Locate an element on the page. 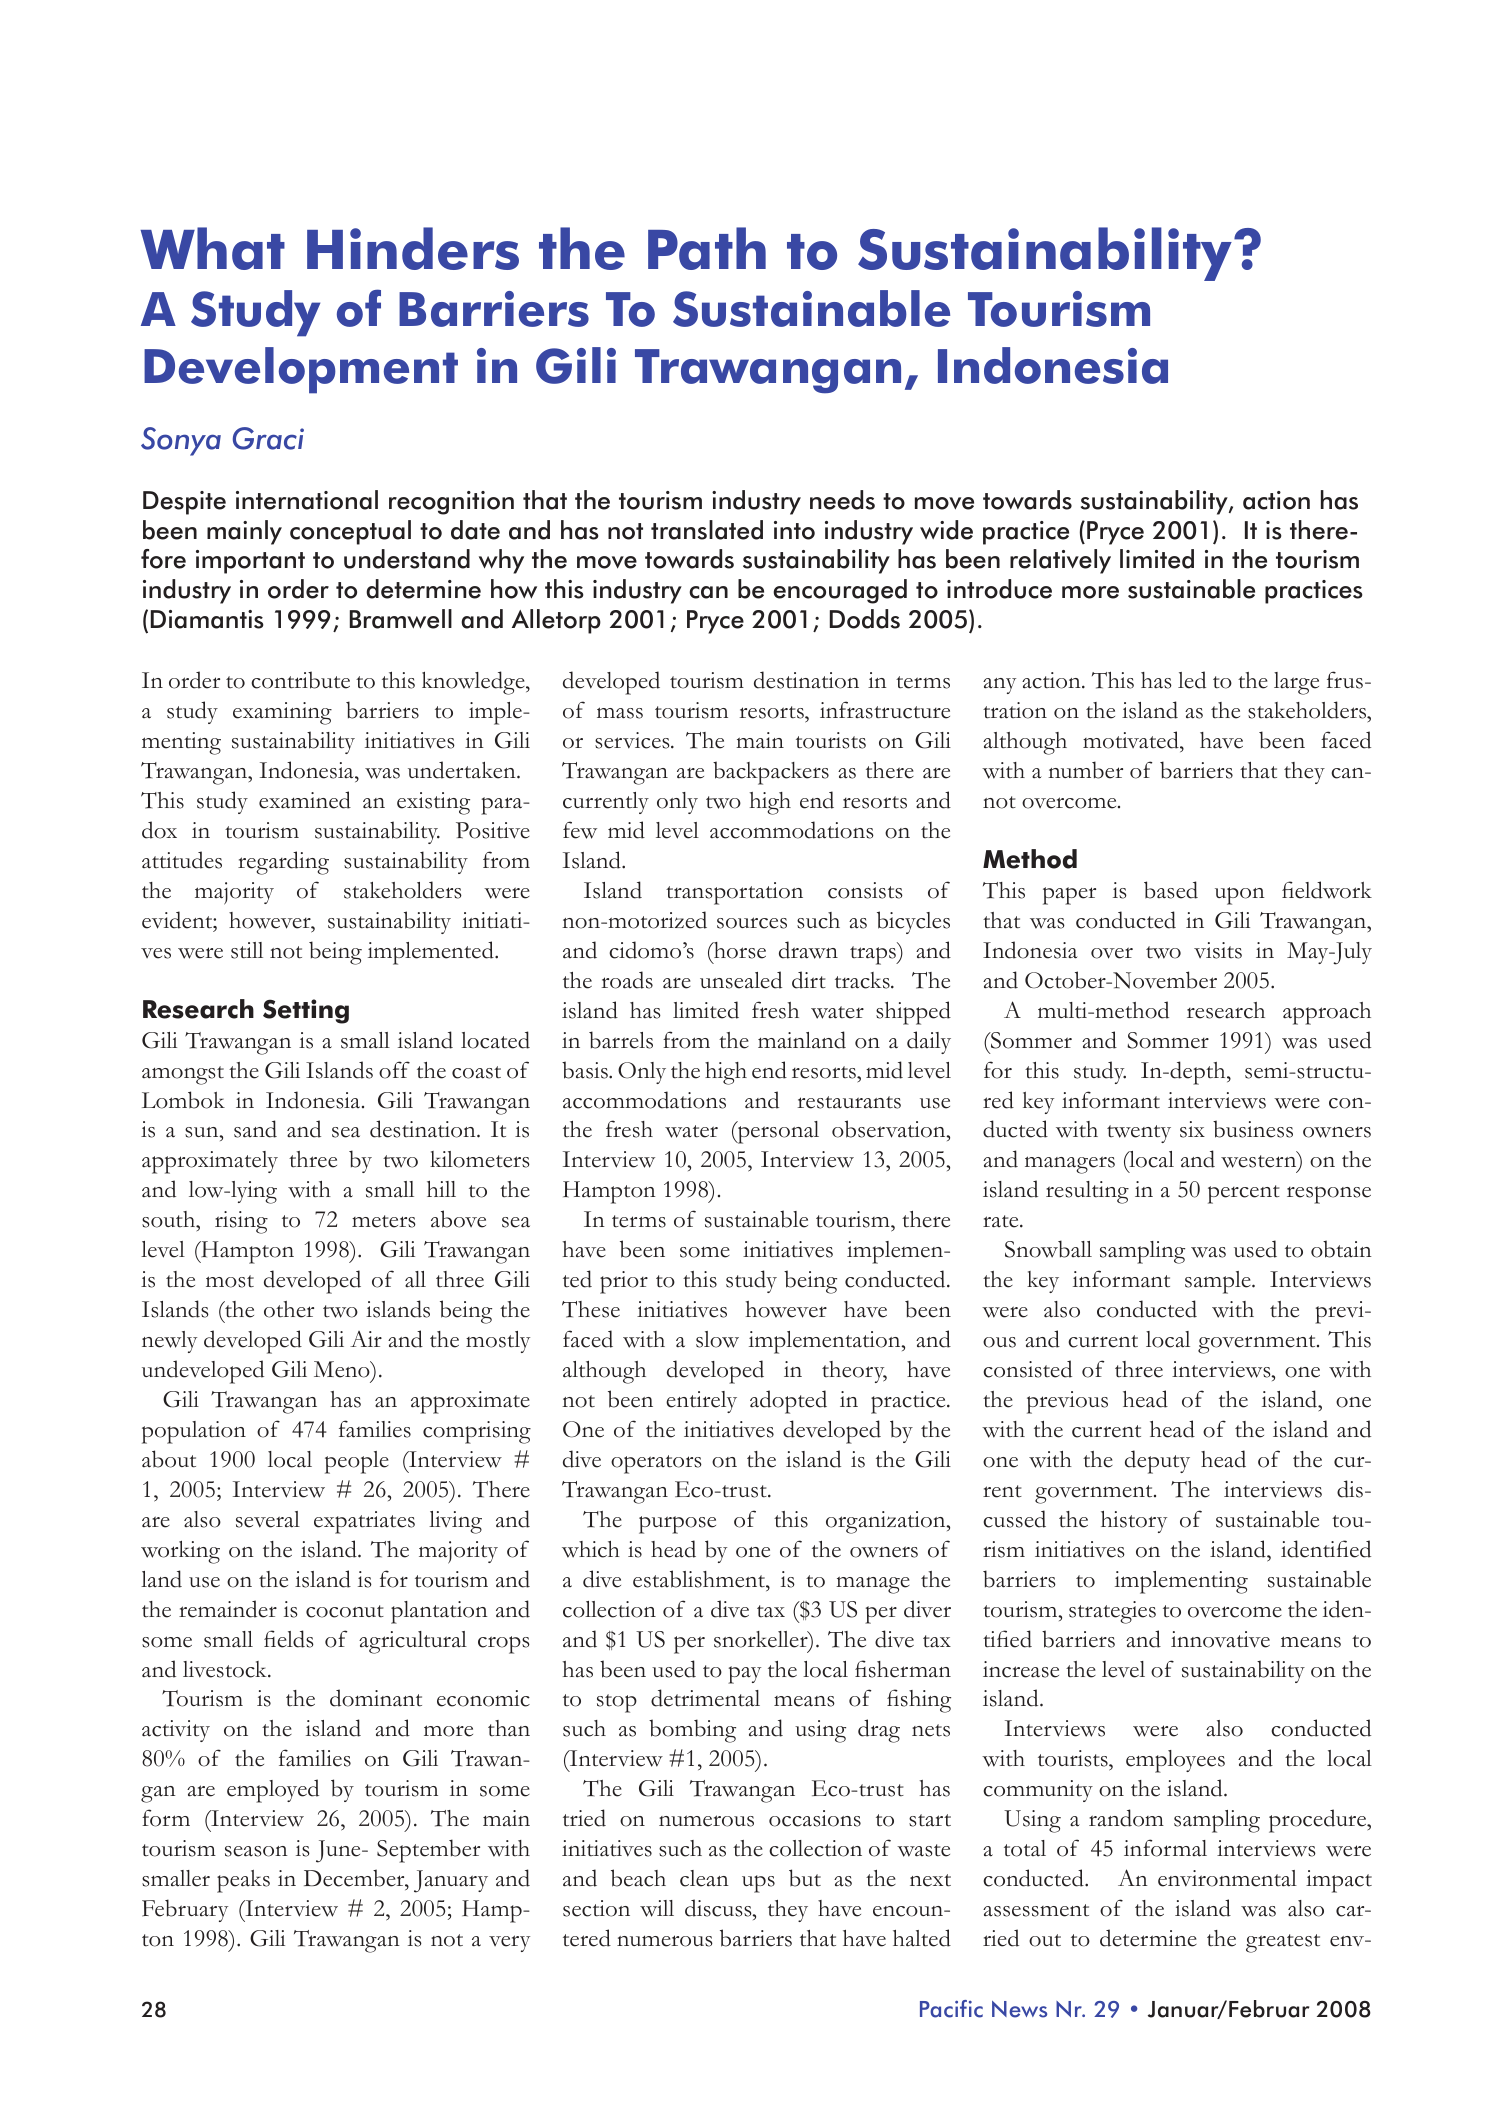 The width and height of the document is (1485, 2101). sand is located at coordinates (255, 1129).
